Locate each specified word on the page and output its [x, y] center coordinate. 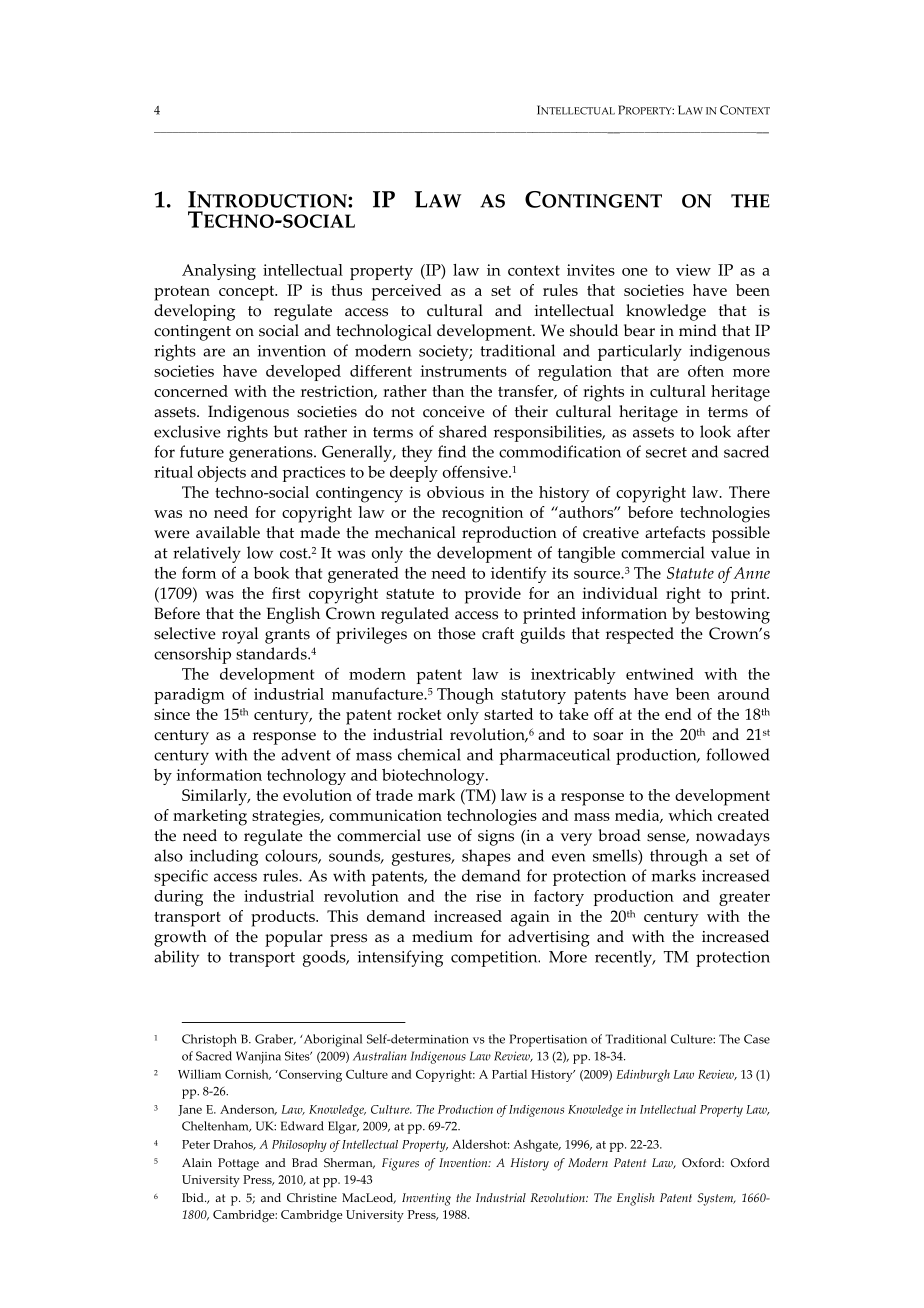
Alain [197, 1162]
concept [248, 293]
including [223, 857]
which [690, 815]
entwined [660, 674]
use [439, 837]
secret [666, 452]
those [457, 633]
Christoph [209, 1040]
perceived [406, 292]
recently [624, 958]
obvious [455, 492]
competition [495, 959]
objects [222, 474]
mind [698, 330]
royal [240, 635]
